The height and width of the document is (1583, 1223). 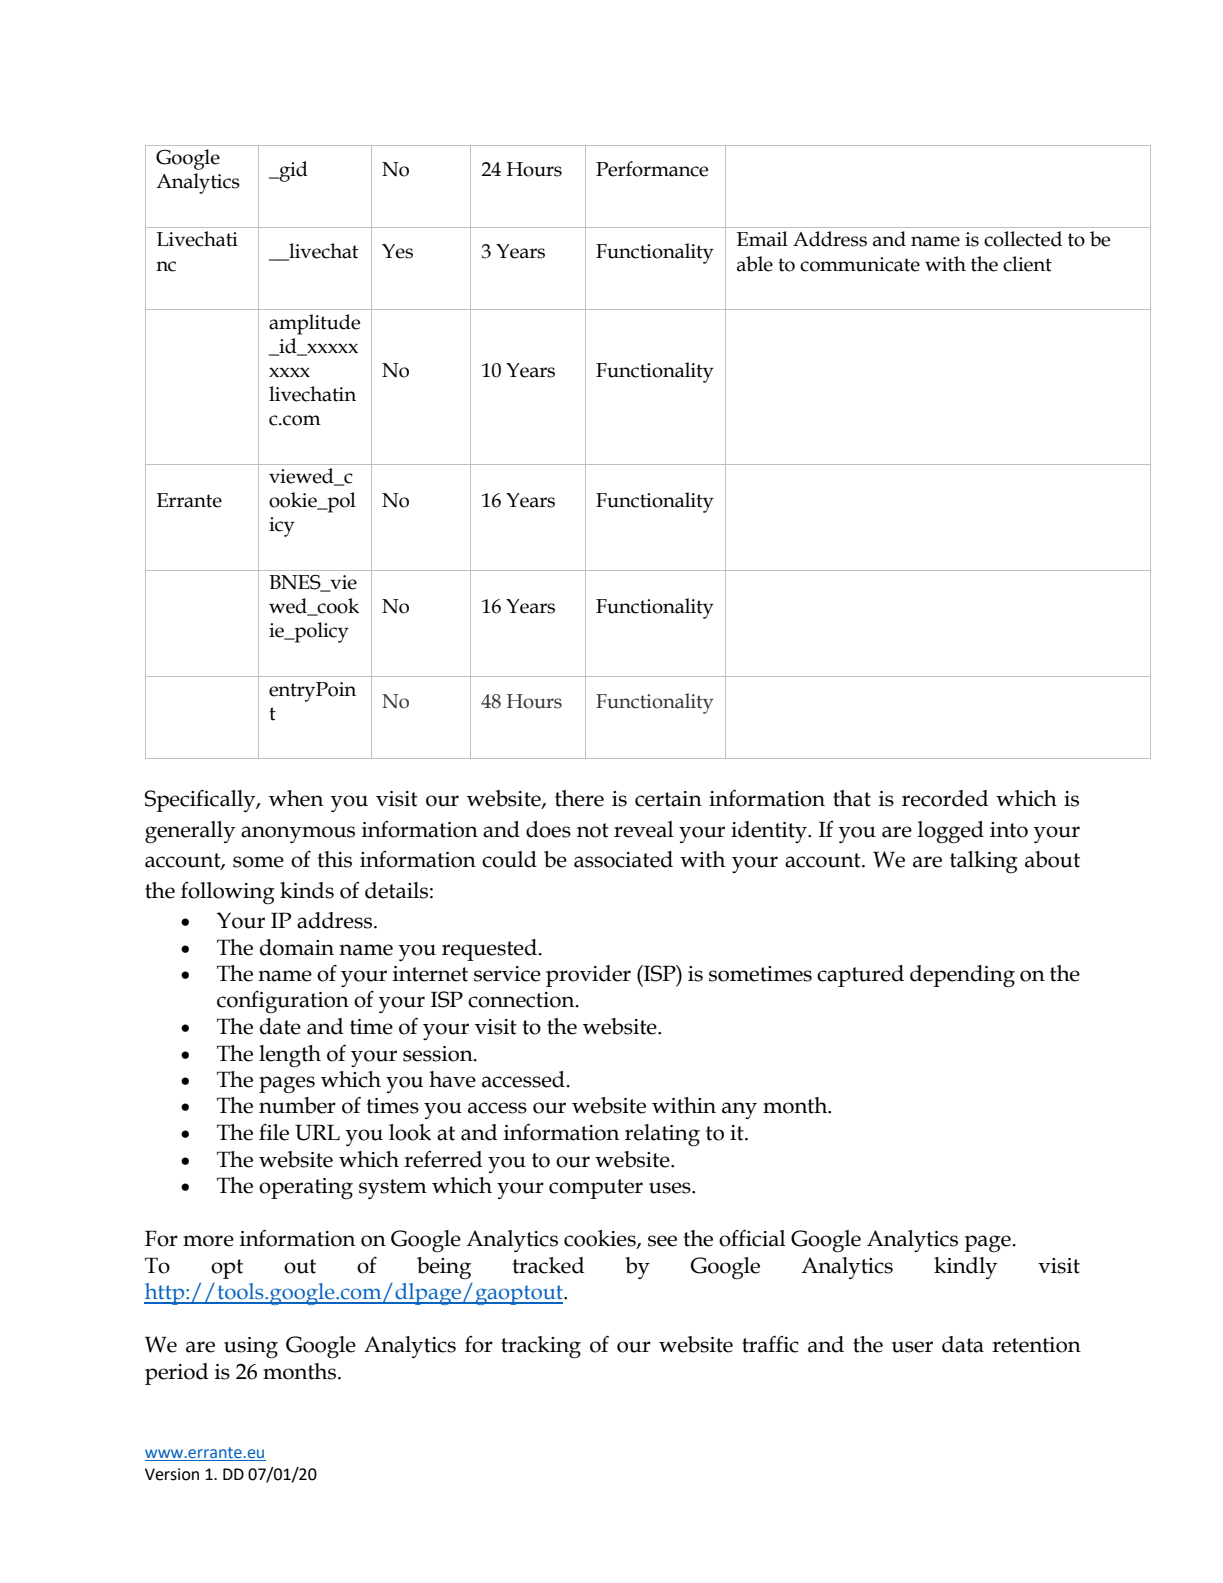 What do you see at coordinates (963, 1344) in the document?
I see `data` at bounding box center [963, 1344].
